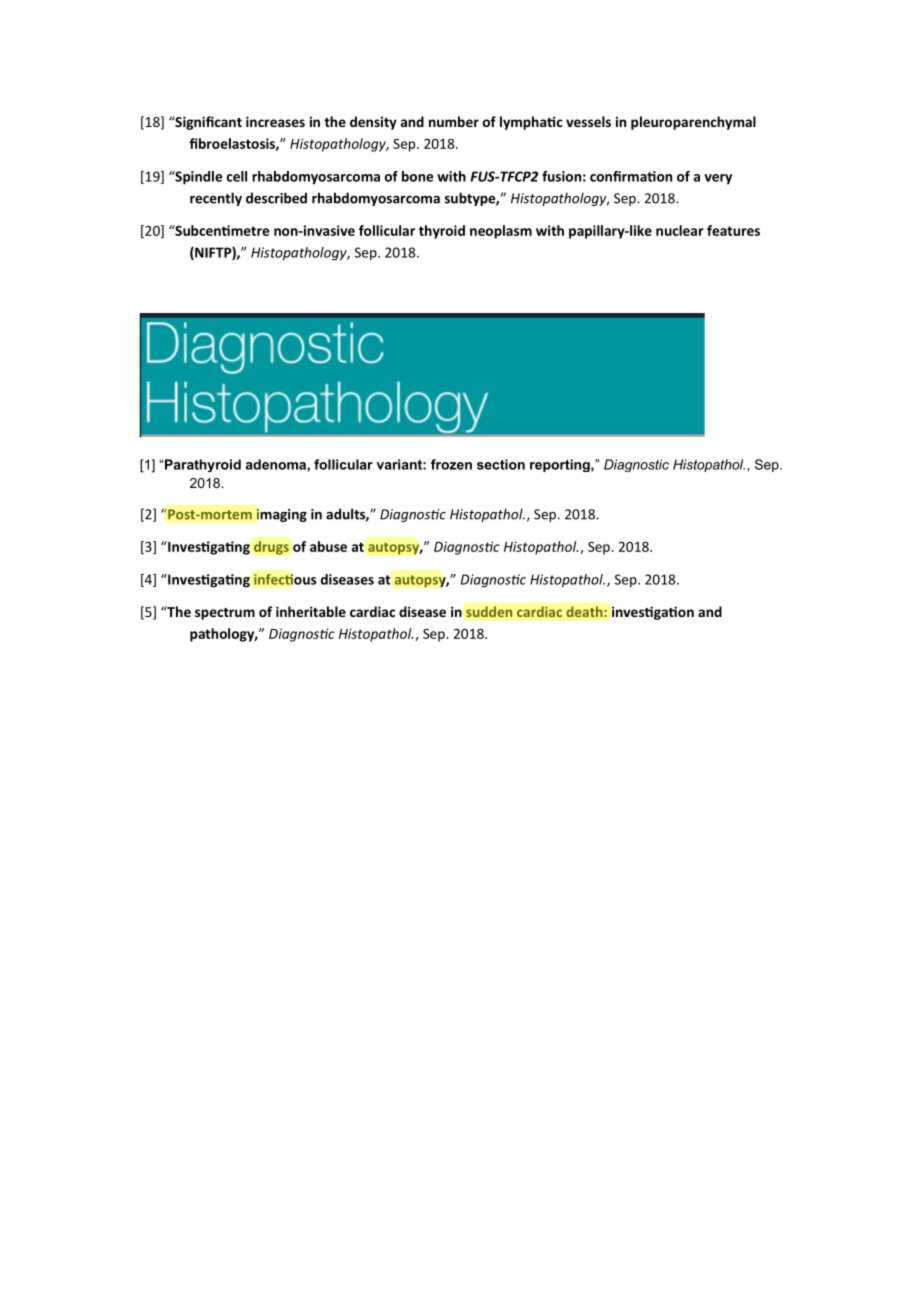 The image size is (924, 1308). What do you see at coordinates (680, 230) in the image?
I see `nuclear` at bounding box center [680, 230].
